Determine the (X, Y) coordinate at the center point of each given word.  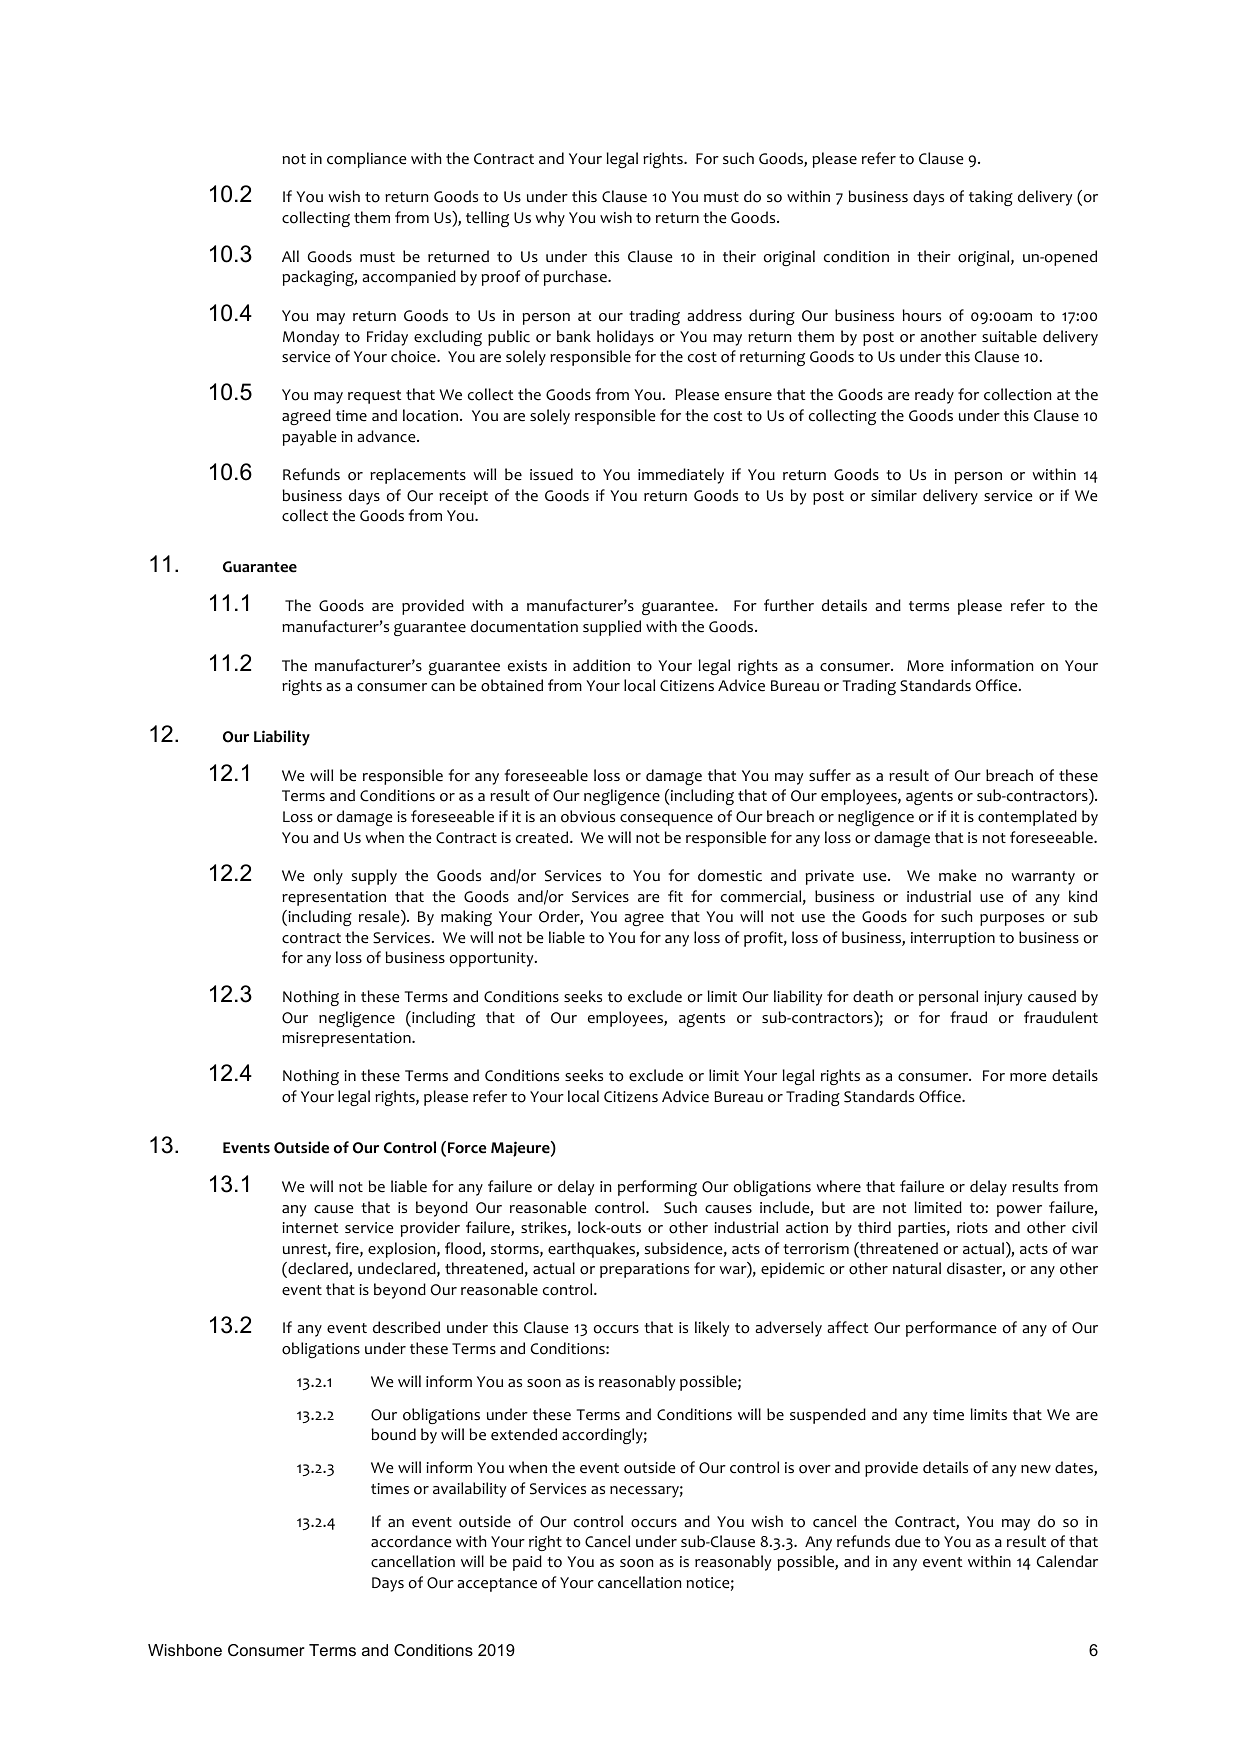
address (714, 315)
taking (991, 198)
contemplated (1027, 818)
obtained (512, 685)
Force (467, 1148)
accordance (411, 1541)
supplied (612, 628)
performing (657, 1188)
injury (1003, 998)
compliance (367, 160)
